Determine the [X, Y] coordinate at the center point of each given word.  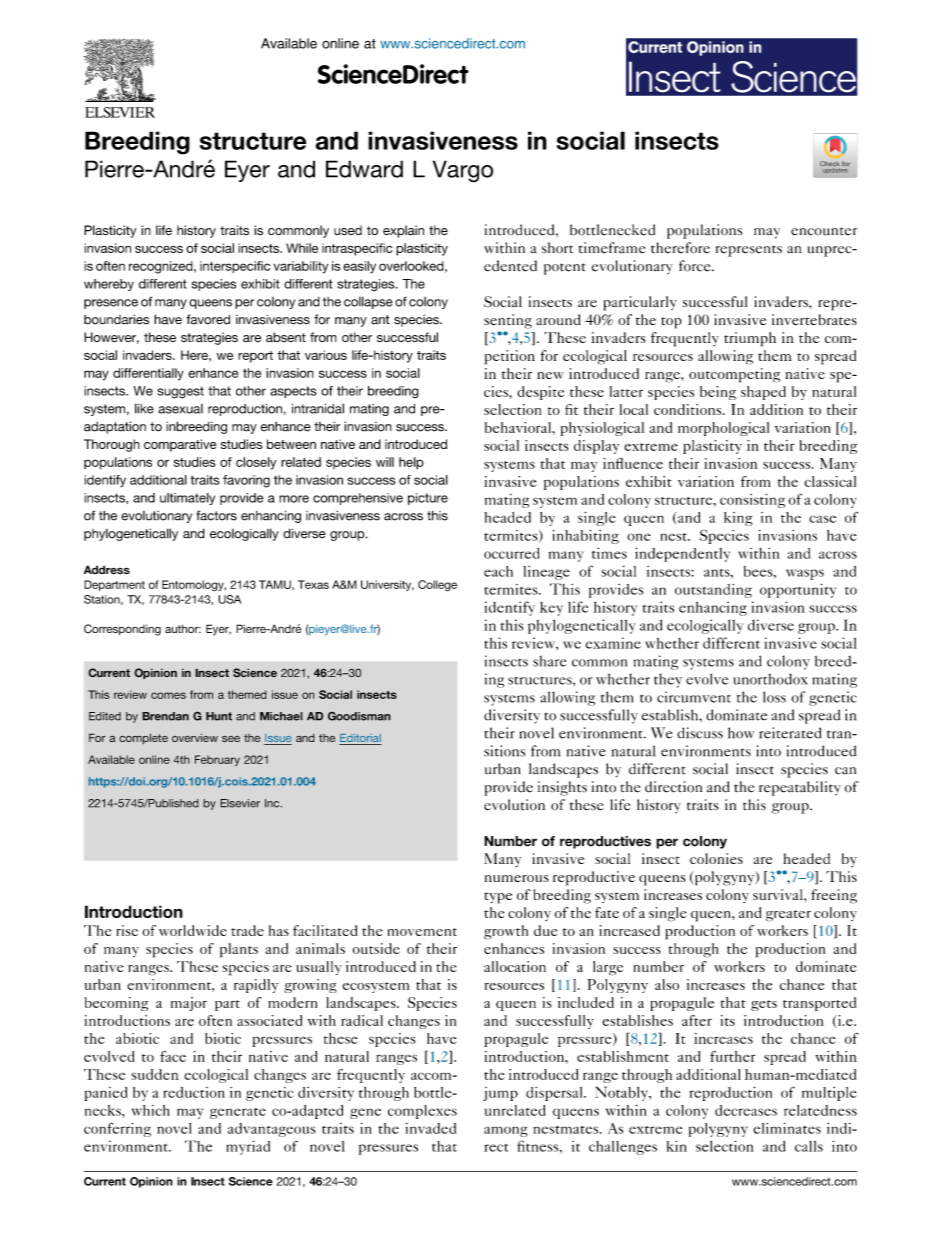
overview [195, 737]
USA [229, 599]
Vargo [463, 171]
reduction [194, 1092]
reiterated [790, 733]
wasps [805, 574]
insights [562, 788]
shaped [763, 393]
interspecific [235, 267]
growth [506, 932]
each [498, 571]
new [550, 375]
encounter [824, 231]
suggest [180, 392]
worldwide [193, 930]
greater [788, 916]
